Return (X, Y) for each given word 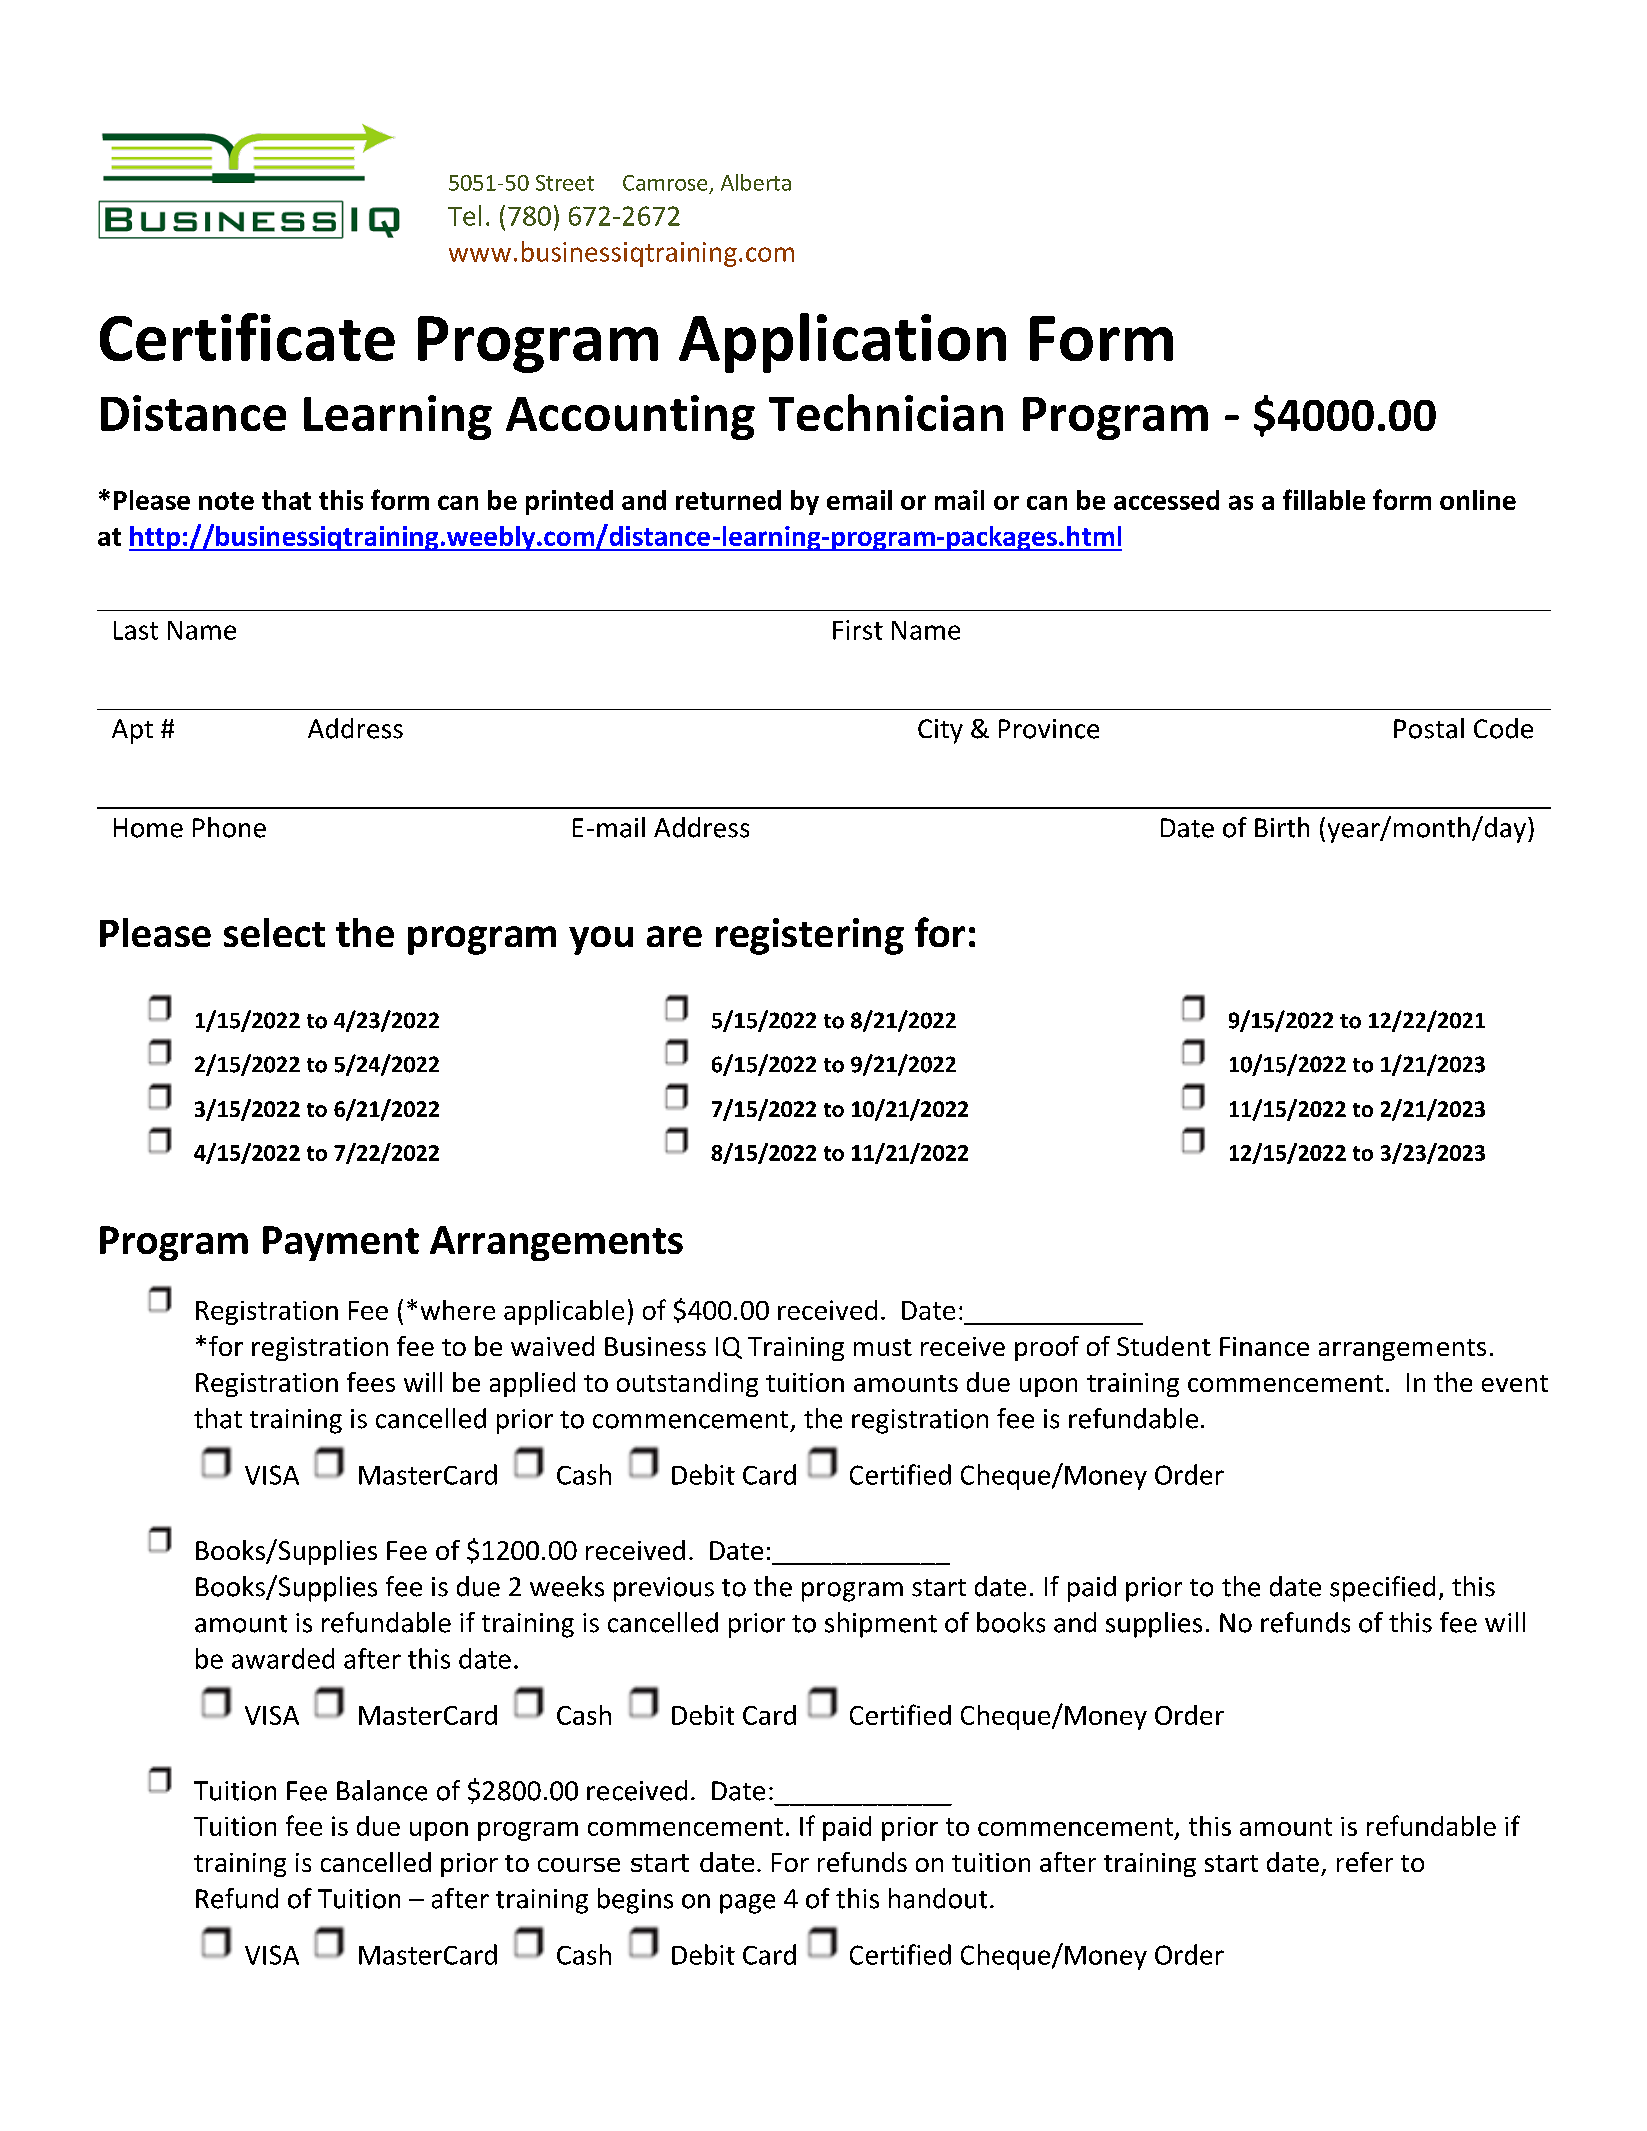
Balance (382, 1790)
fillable (1324, 499)
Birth (1282, 827)
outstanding (687, 1384)
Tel (464, 215)
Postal (1429, 728)
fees (371, 1382)
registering (810, 936)
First (858, 630)
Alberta (756, 182)
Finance (1264, 1346)
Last (136, 630)
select (274, 932)
